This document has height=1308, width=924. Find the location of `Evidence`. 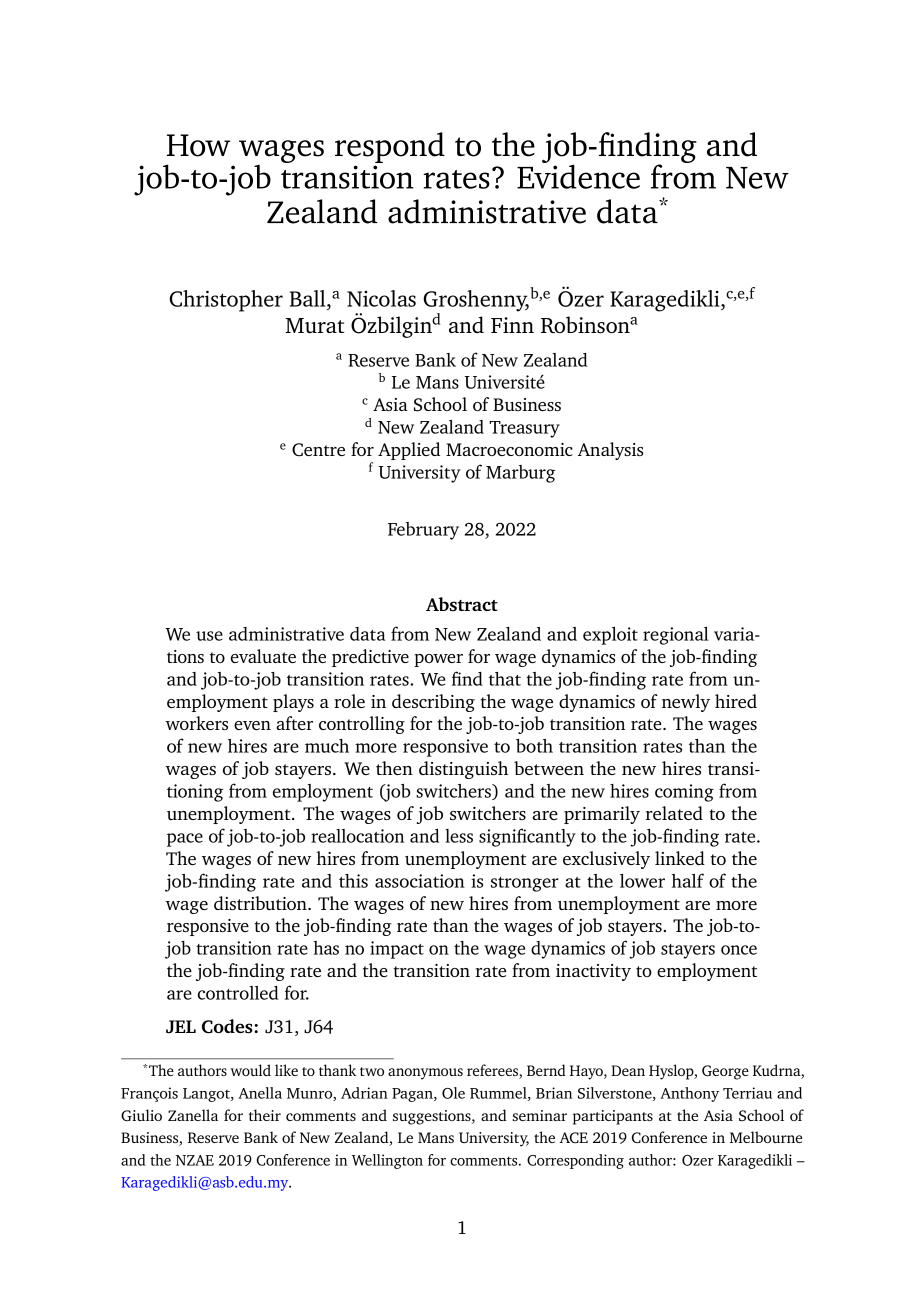

Evidence is located at coordinates (578, 175).
